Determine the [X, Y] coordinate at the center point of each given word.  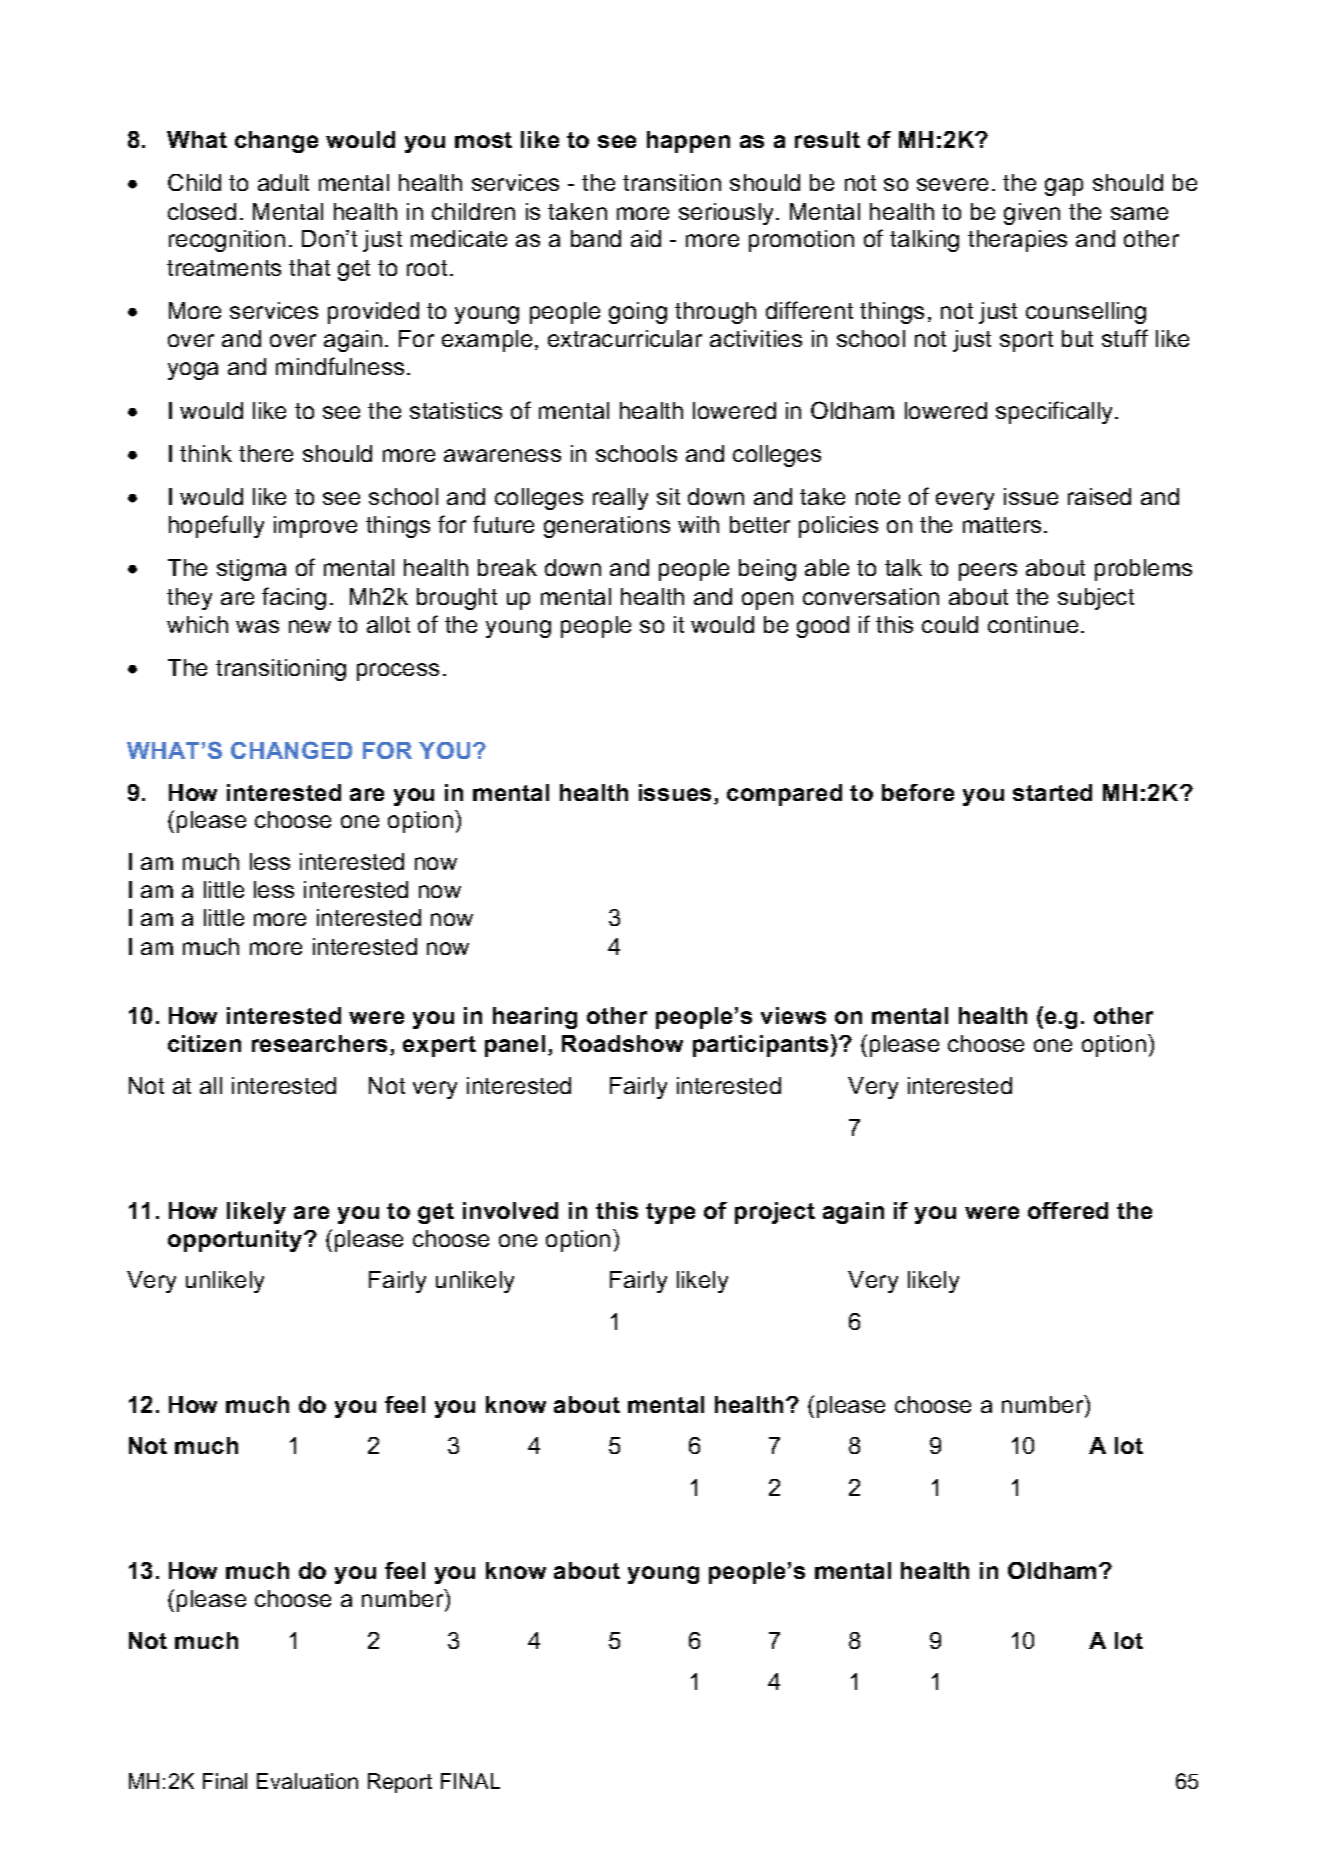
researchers [319, 1043]
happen [688, 142]
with [698, 524]
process [398, 672]
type [670, 1213]
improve [315, 527]
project [775, 1213]
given [1032, 214]
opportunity [236, 1241]
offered [1068, 1210]
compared [784, 795]
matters [1002, 525]
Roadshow [622, 1043]
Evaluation [307, 1781]
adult [283, 182]
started [1052, 792]
